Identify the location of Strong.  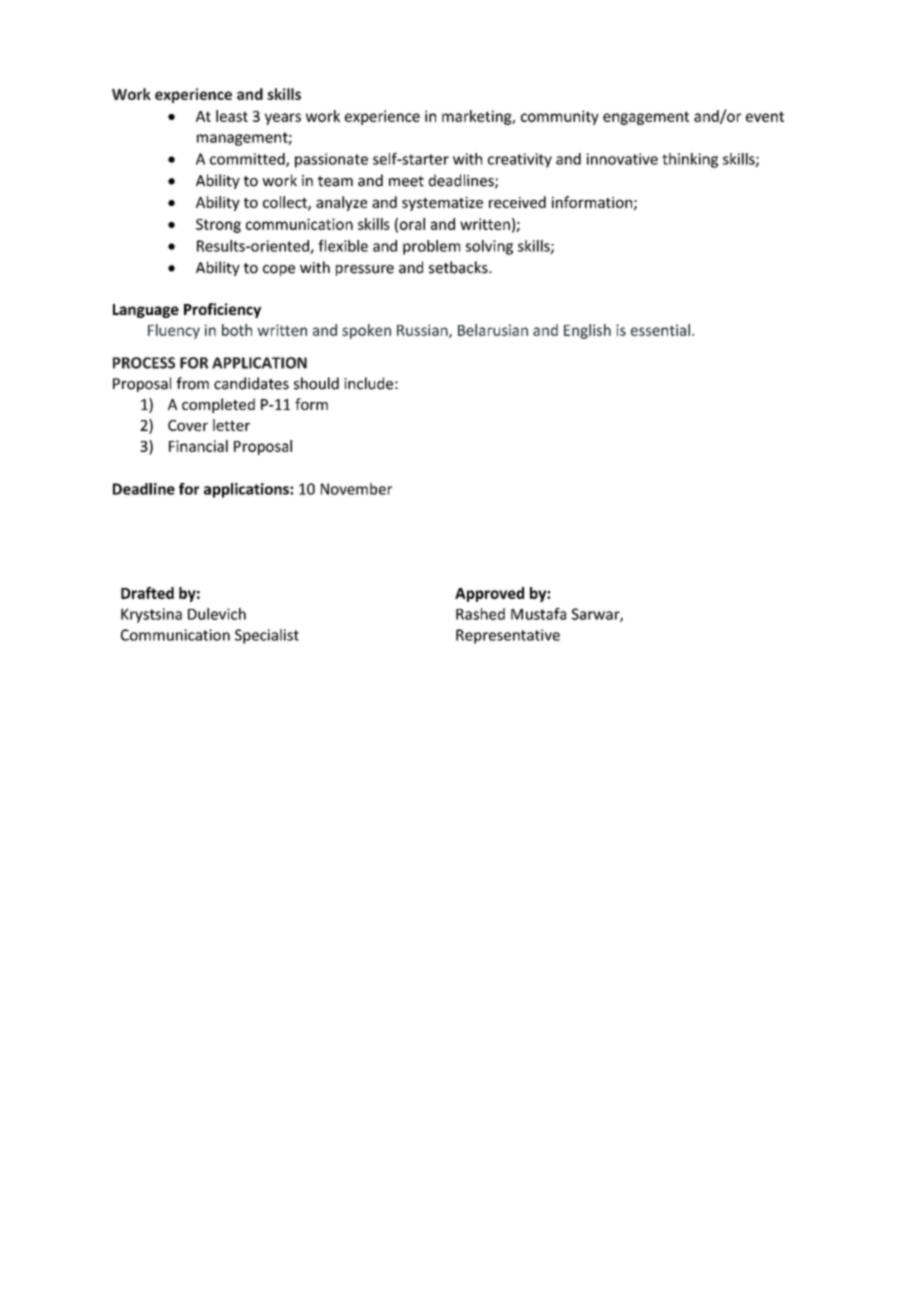
(218, 226).
